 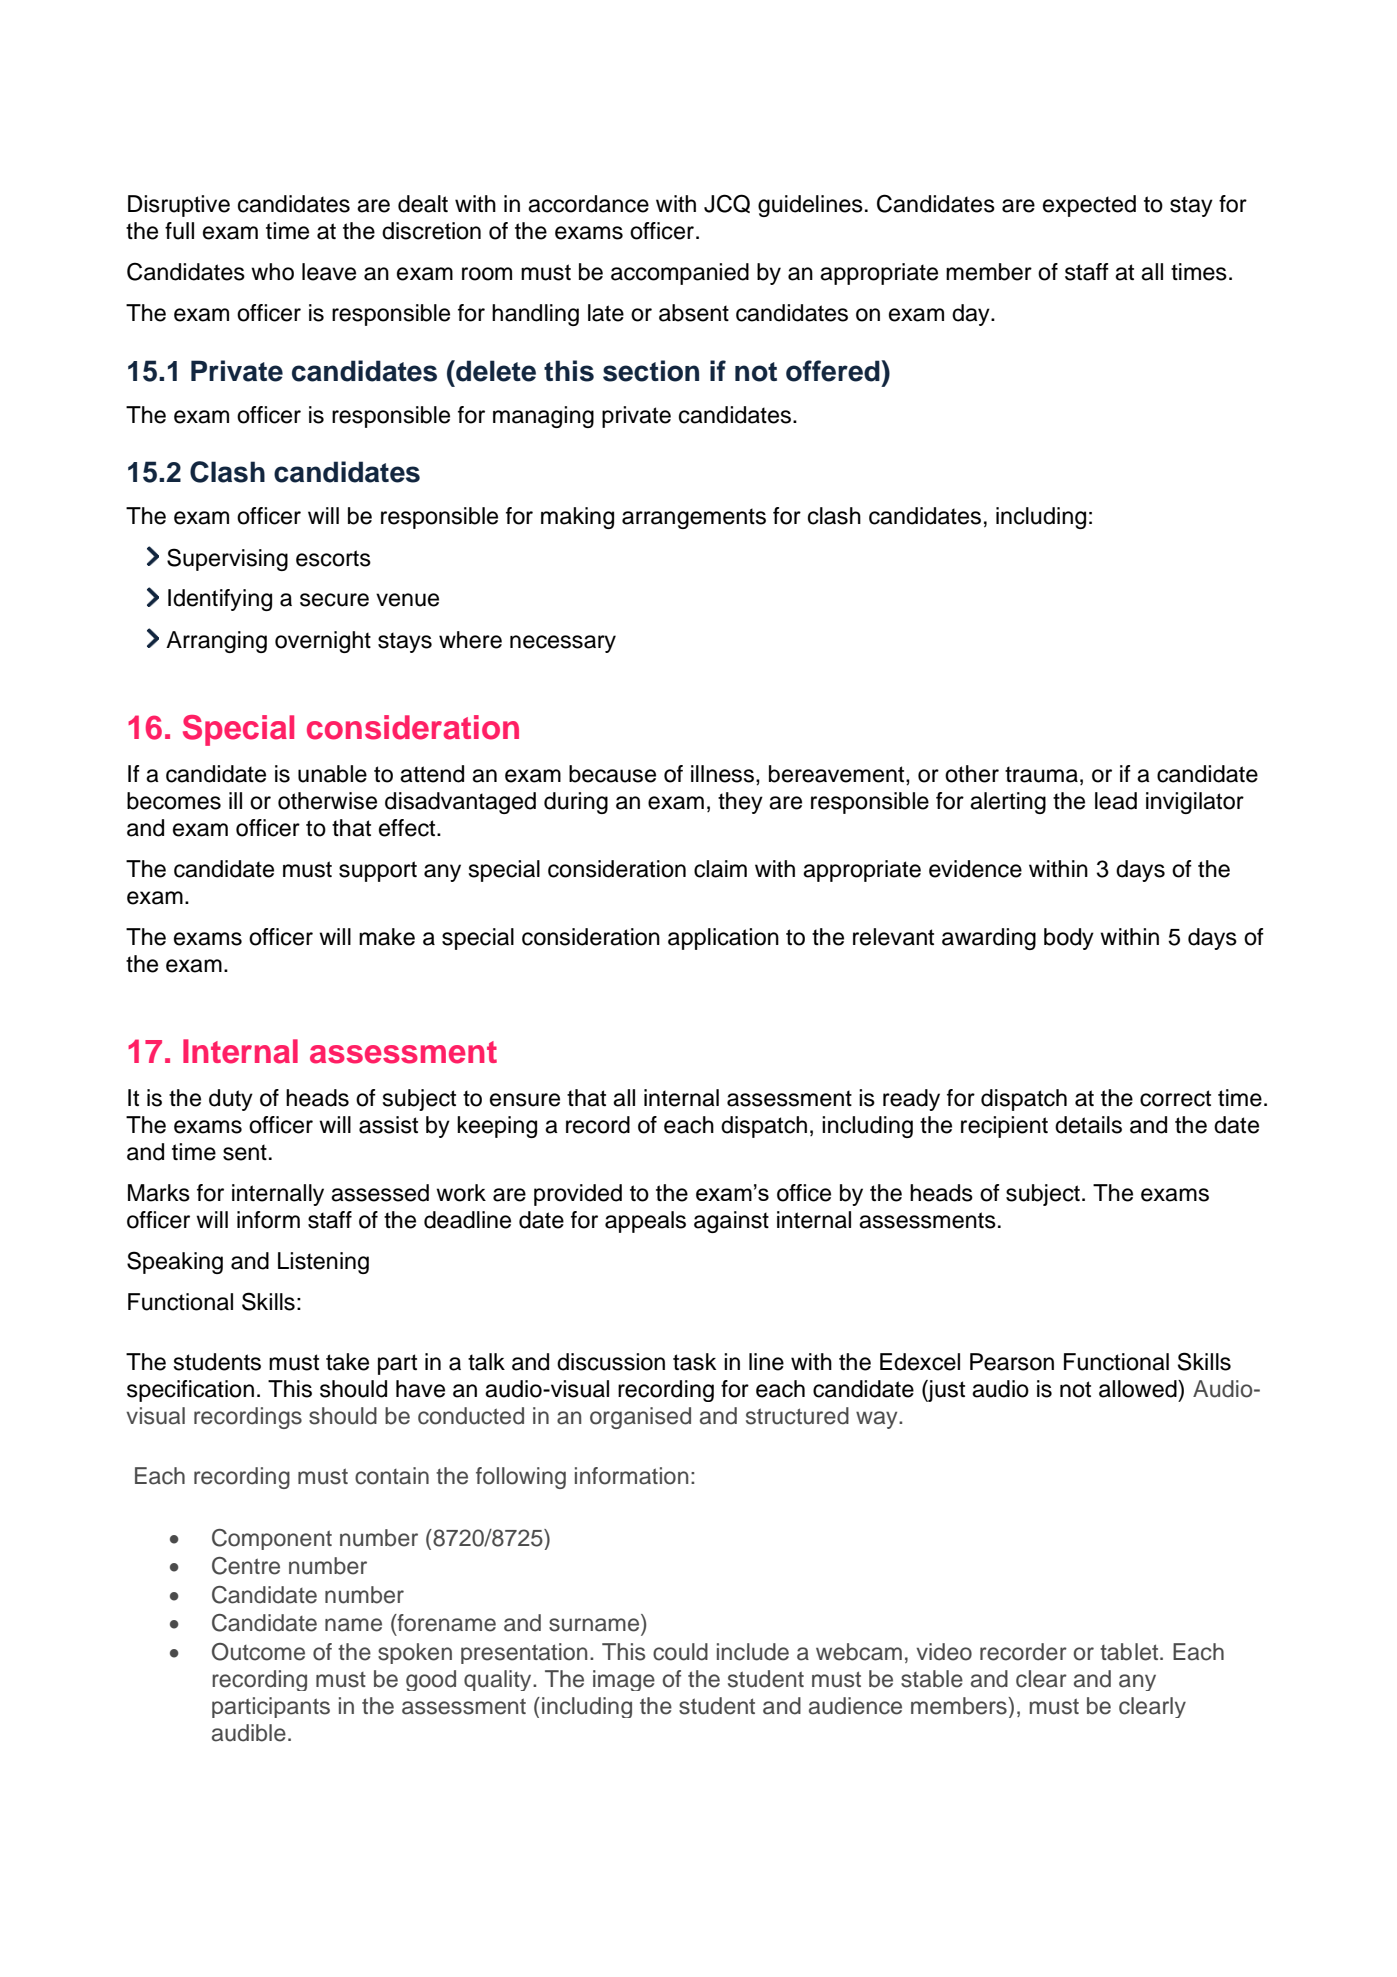 I want to click on video, so click(x=944, y=1652).
